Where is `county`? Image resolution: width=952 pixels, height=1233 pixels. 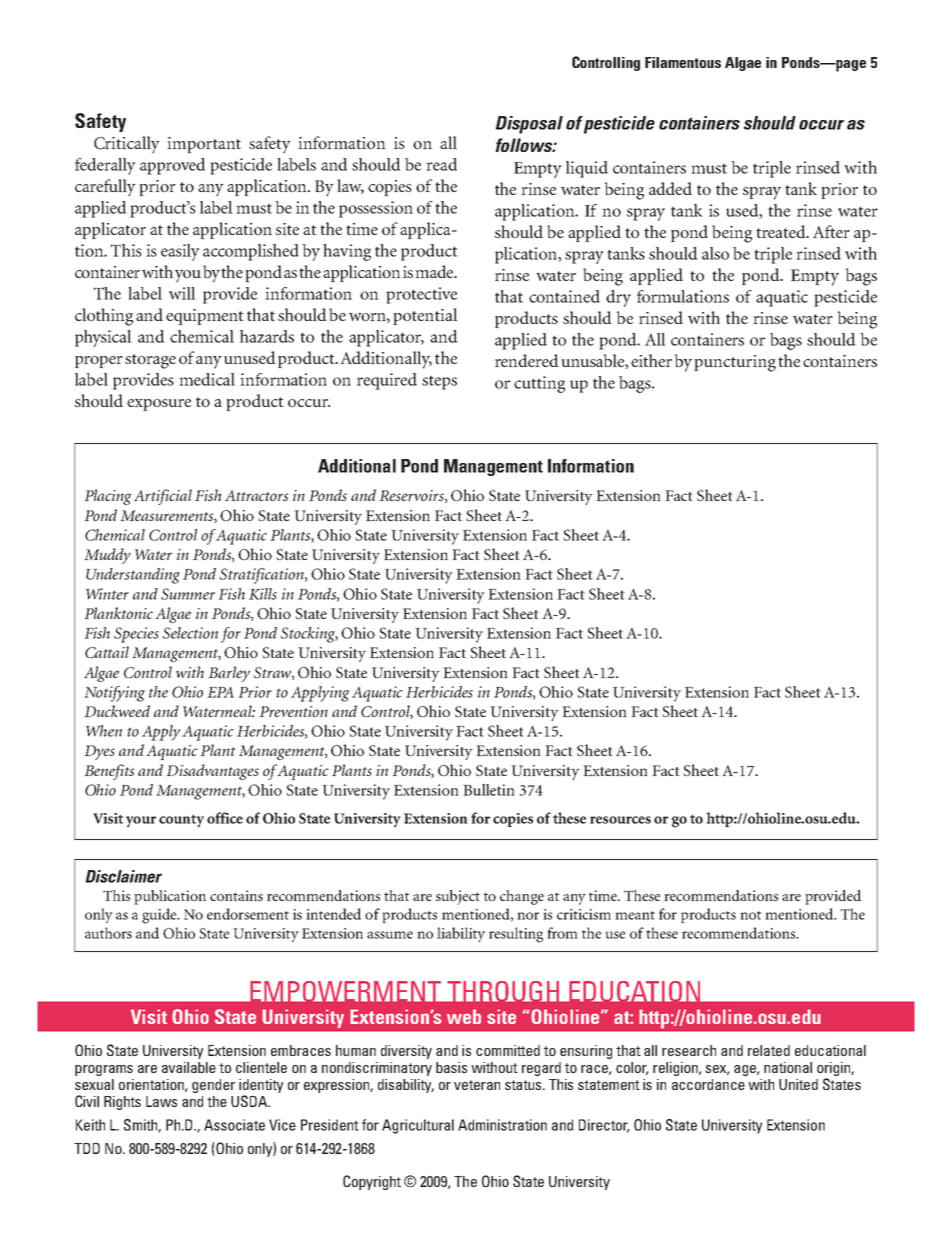
county is located at coordinates (181, 821).
